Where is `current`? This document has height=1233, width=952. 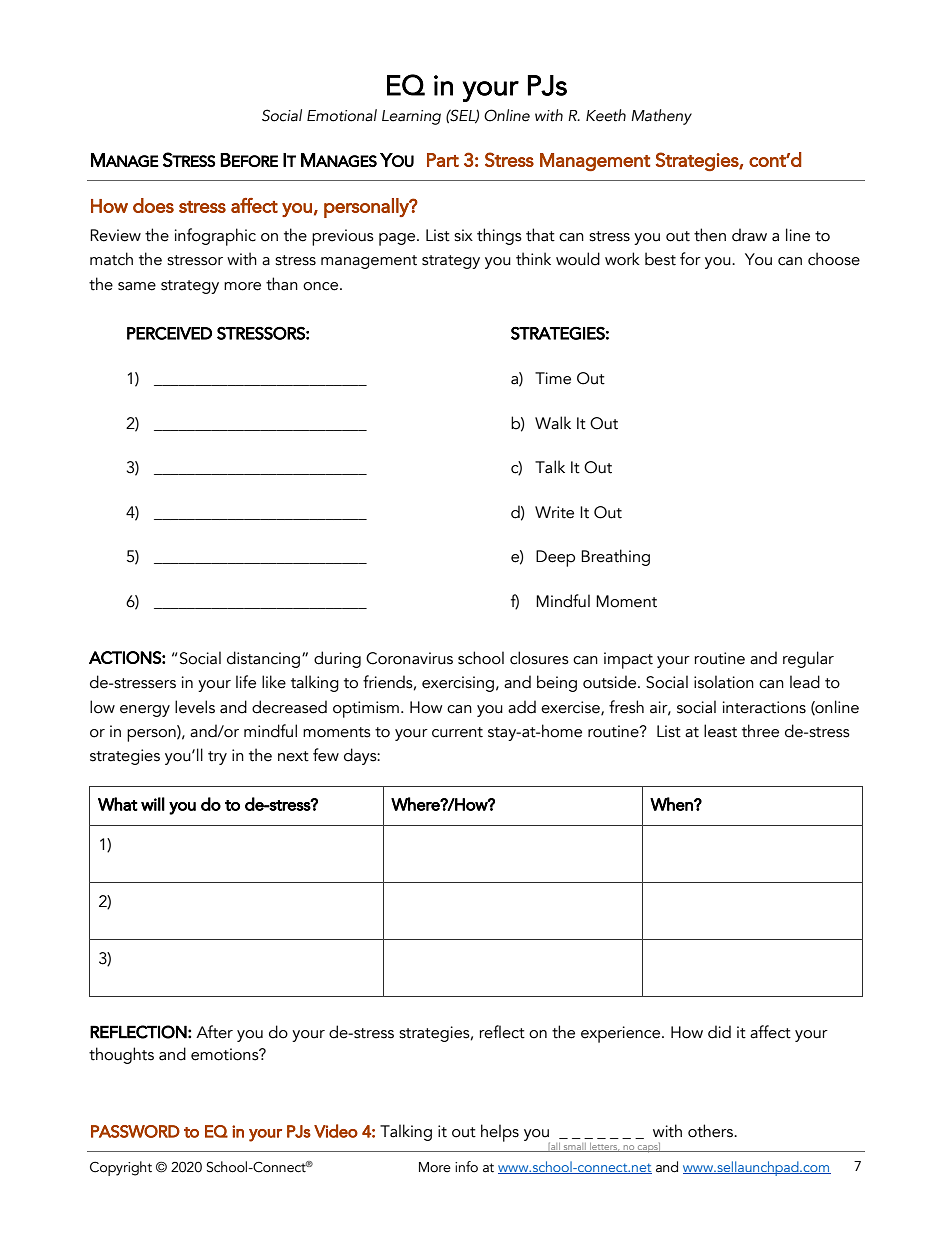 current is located at coordinates (457, 732).
